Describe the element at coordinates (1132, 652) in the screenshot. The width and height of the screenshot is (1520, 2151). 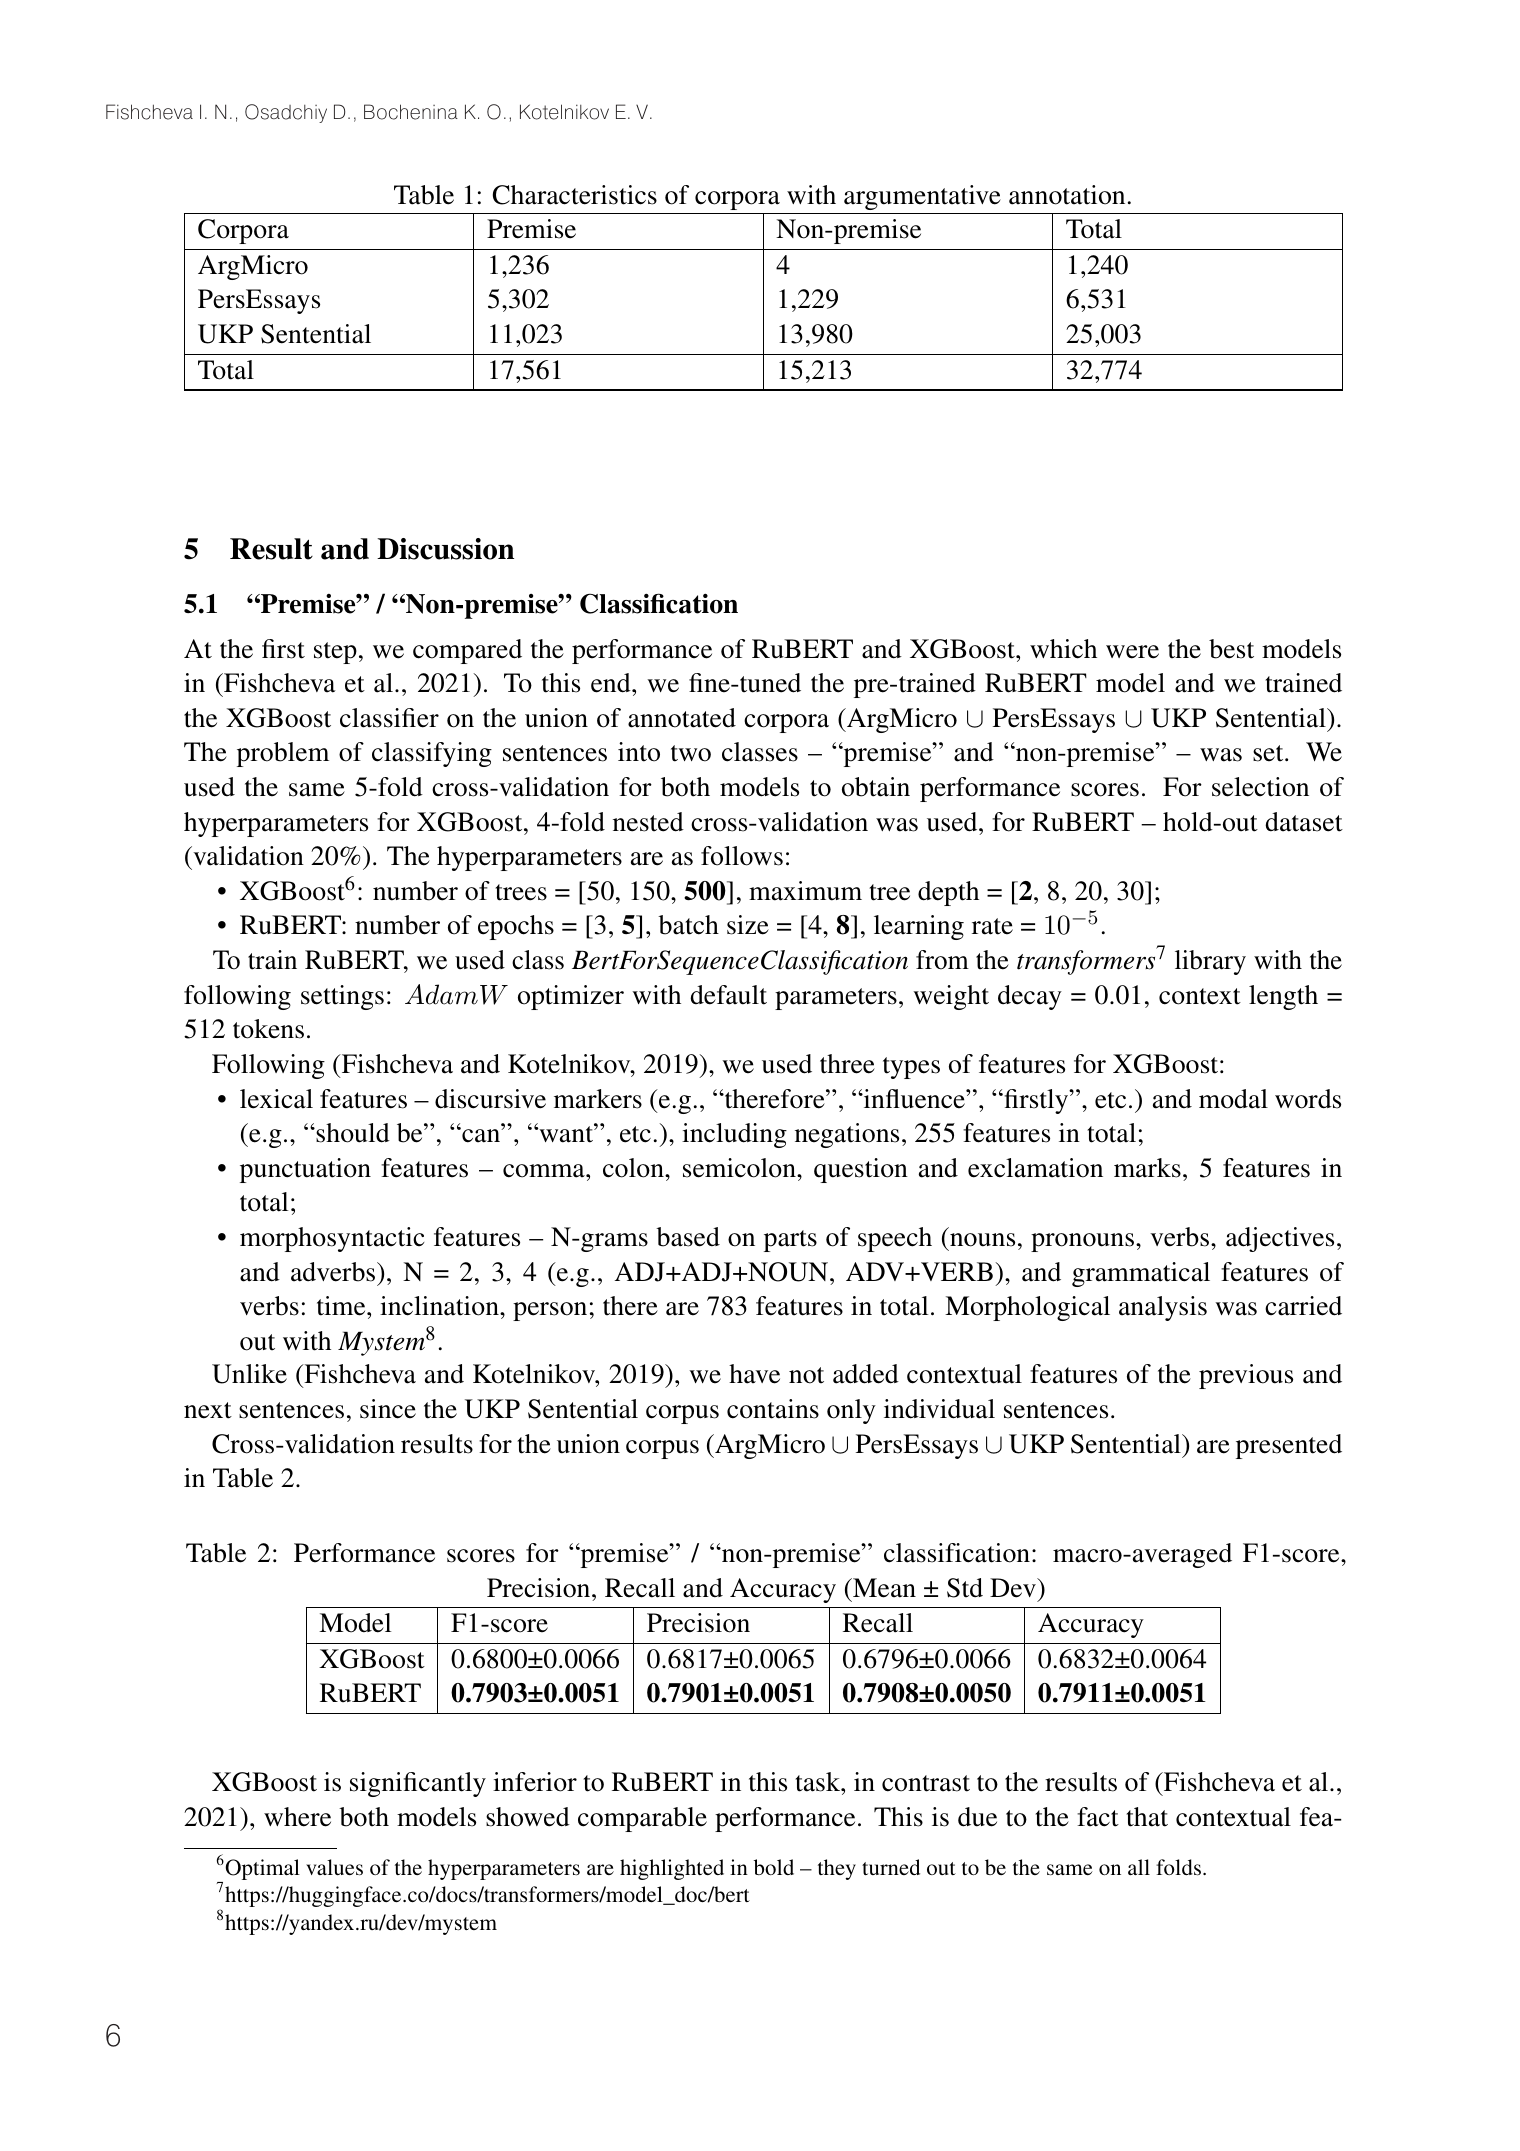
I see `were` at that location.
